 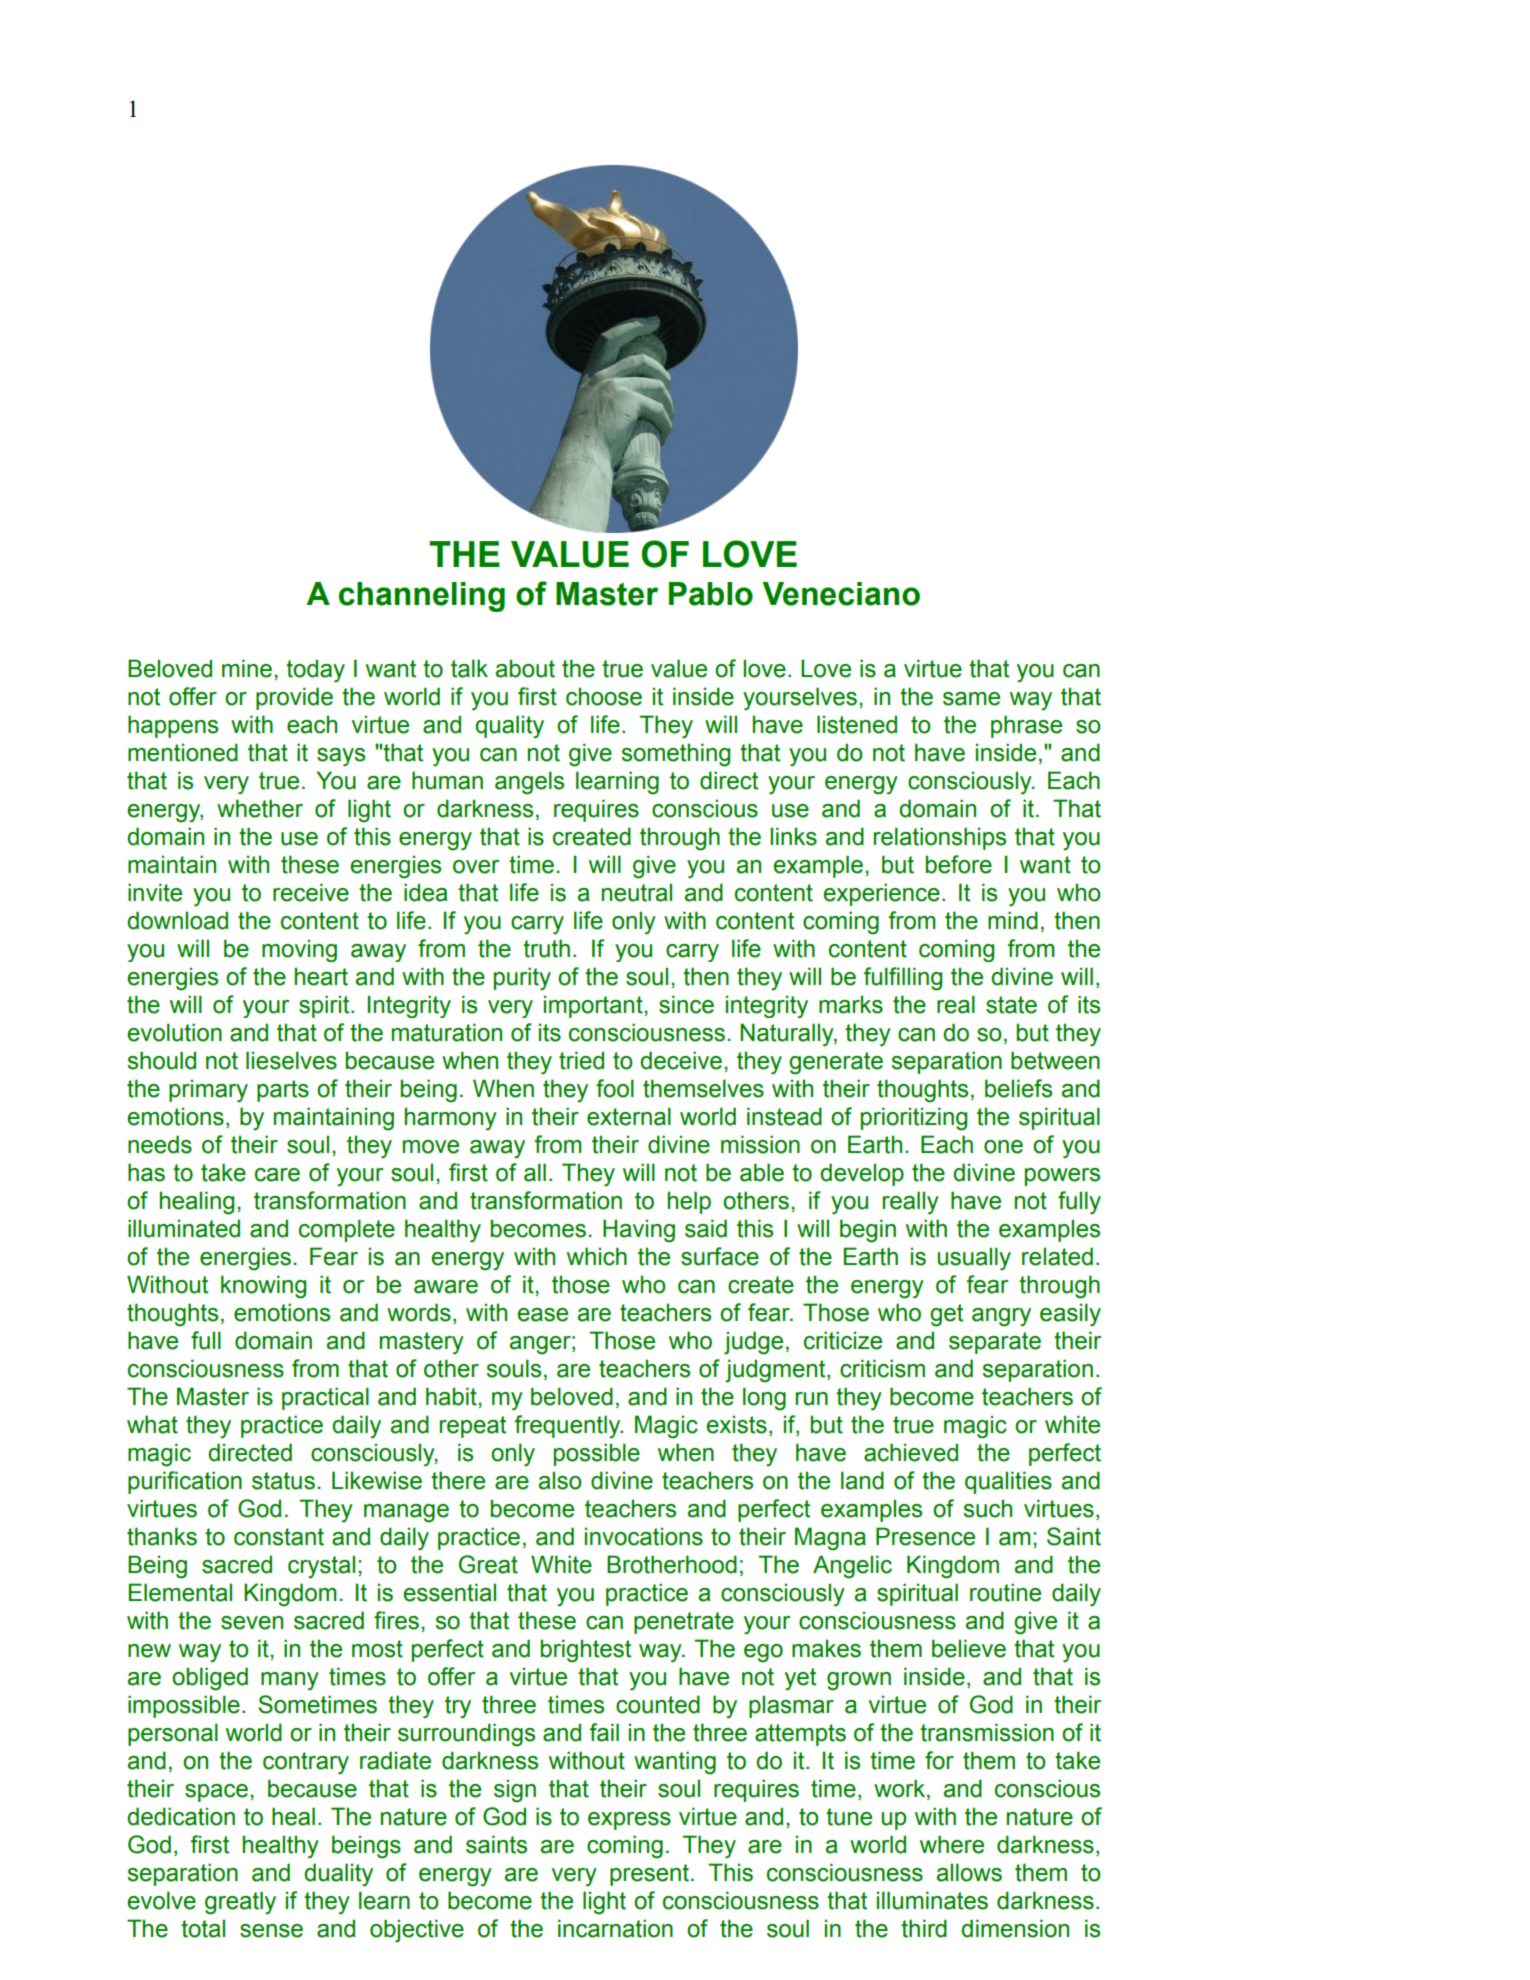 I want to click on choose, so click(x=604, y=696).
